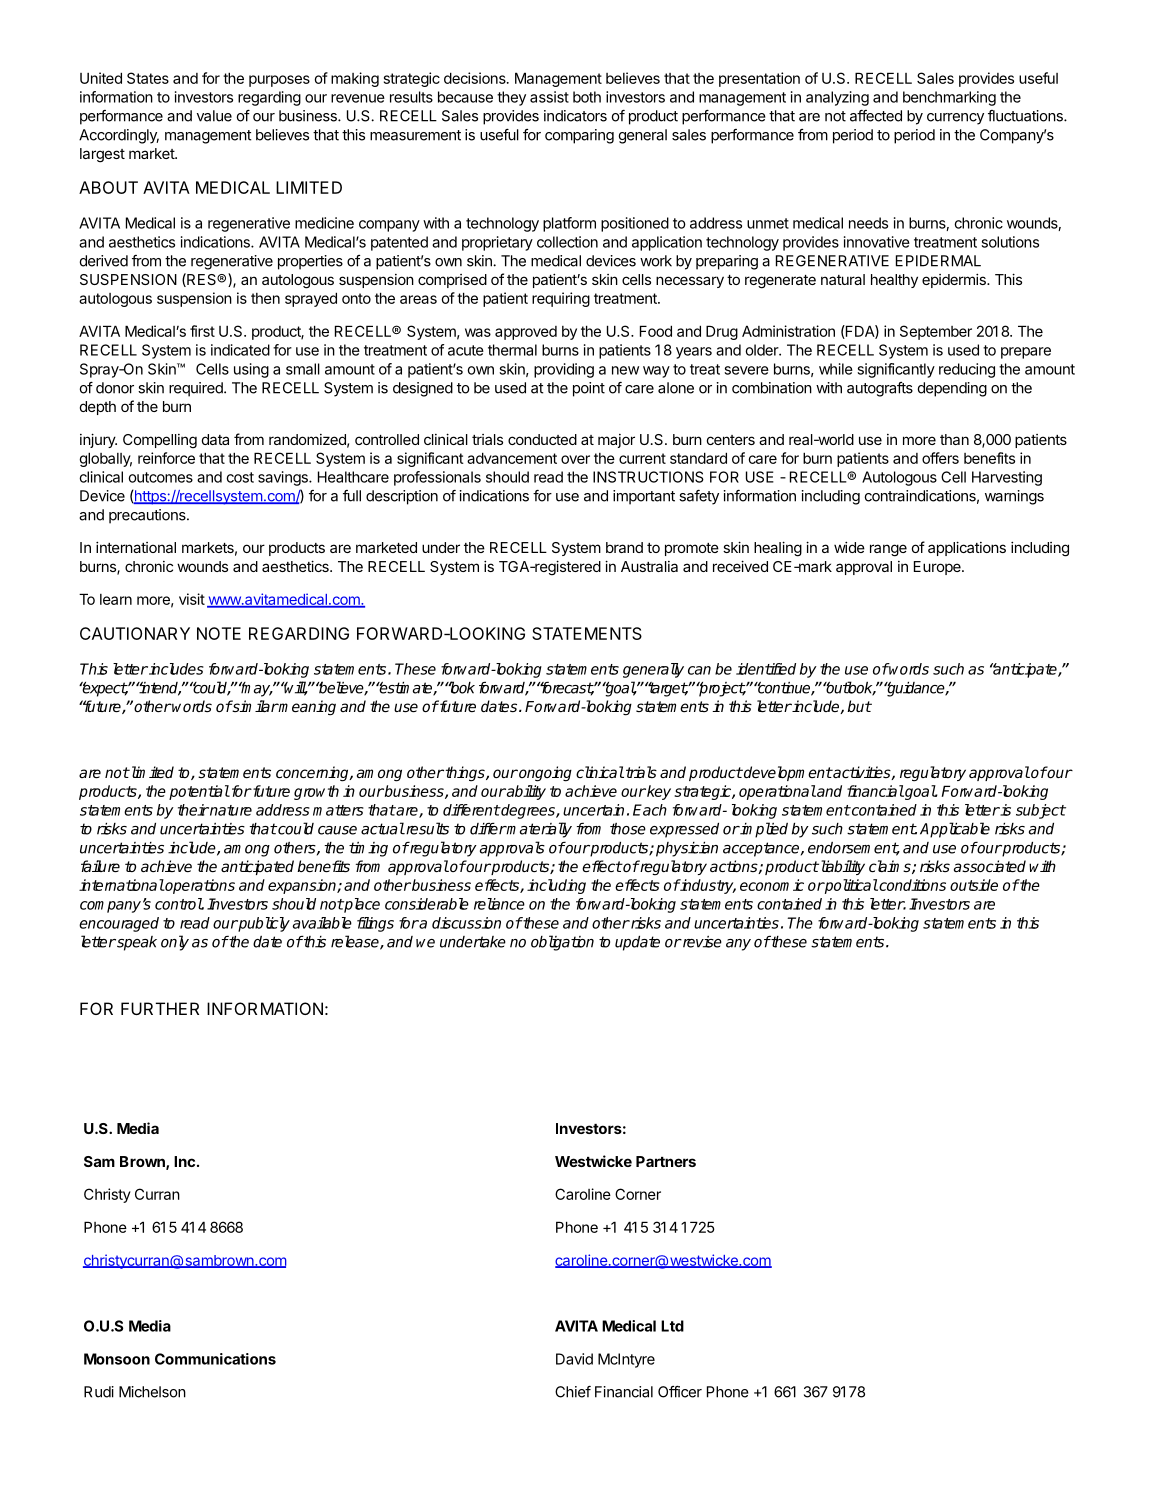  I want to click on David, so click(574, 1359).
